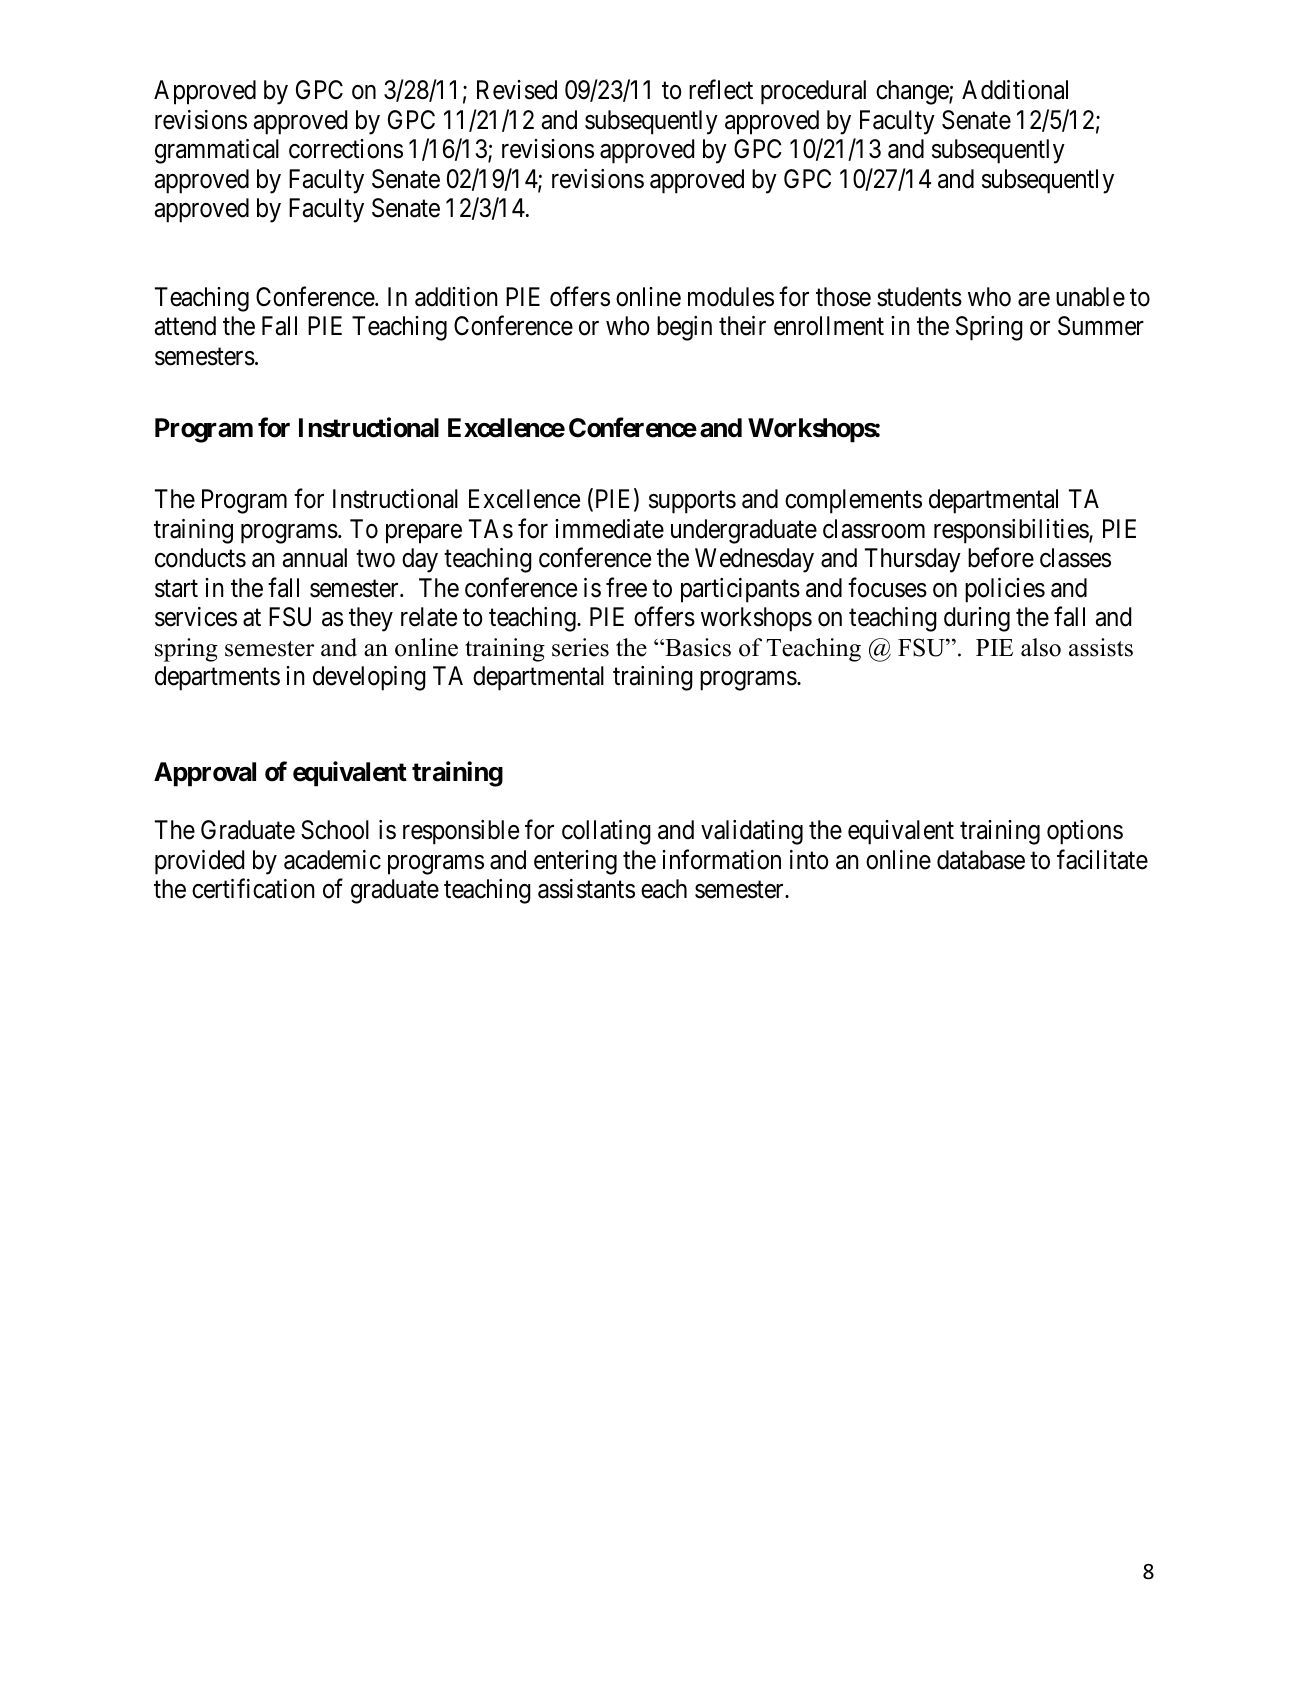 This document has height=1692, width=1308. Describe the element at coordinates (185, 326) in the document. I see `attend` at that location.
